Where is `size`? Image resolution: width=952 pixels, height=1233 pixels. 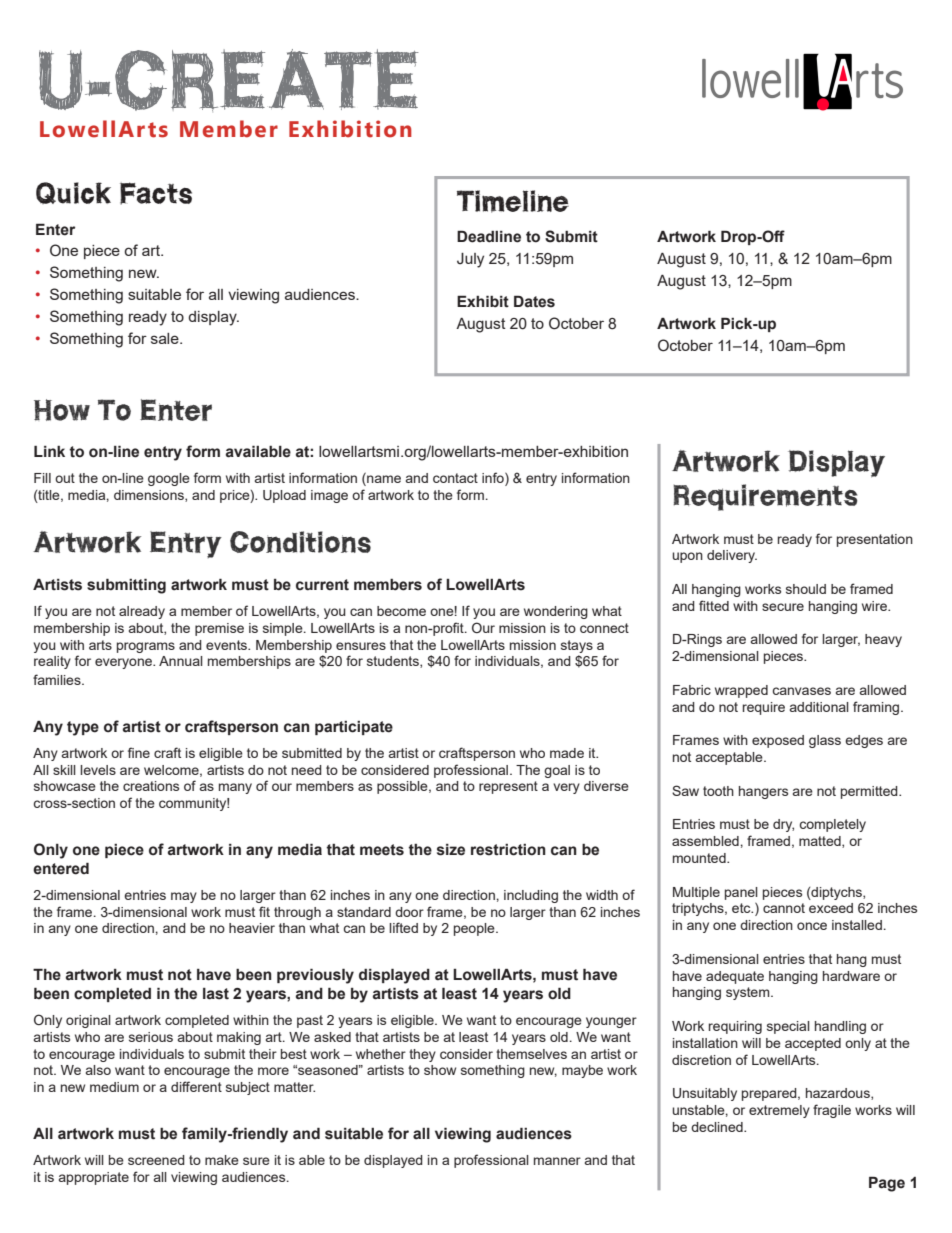
size is located at coordinates (451, 850).
